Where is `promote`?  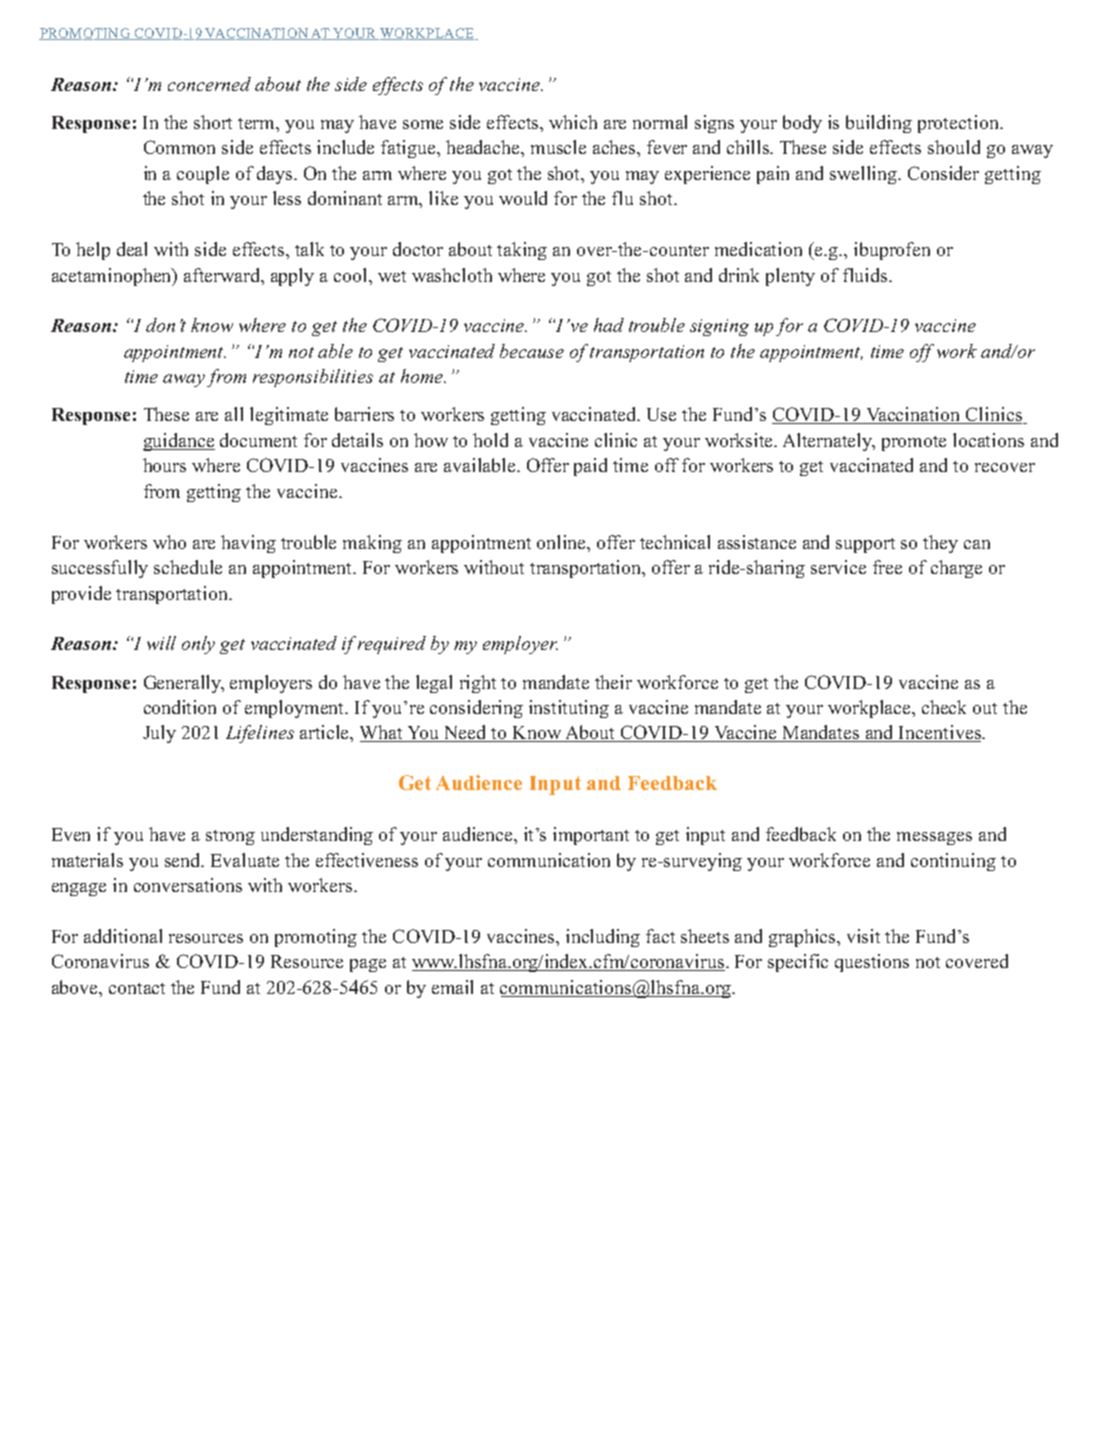
promote is located at coordinates (914, 443).
